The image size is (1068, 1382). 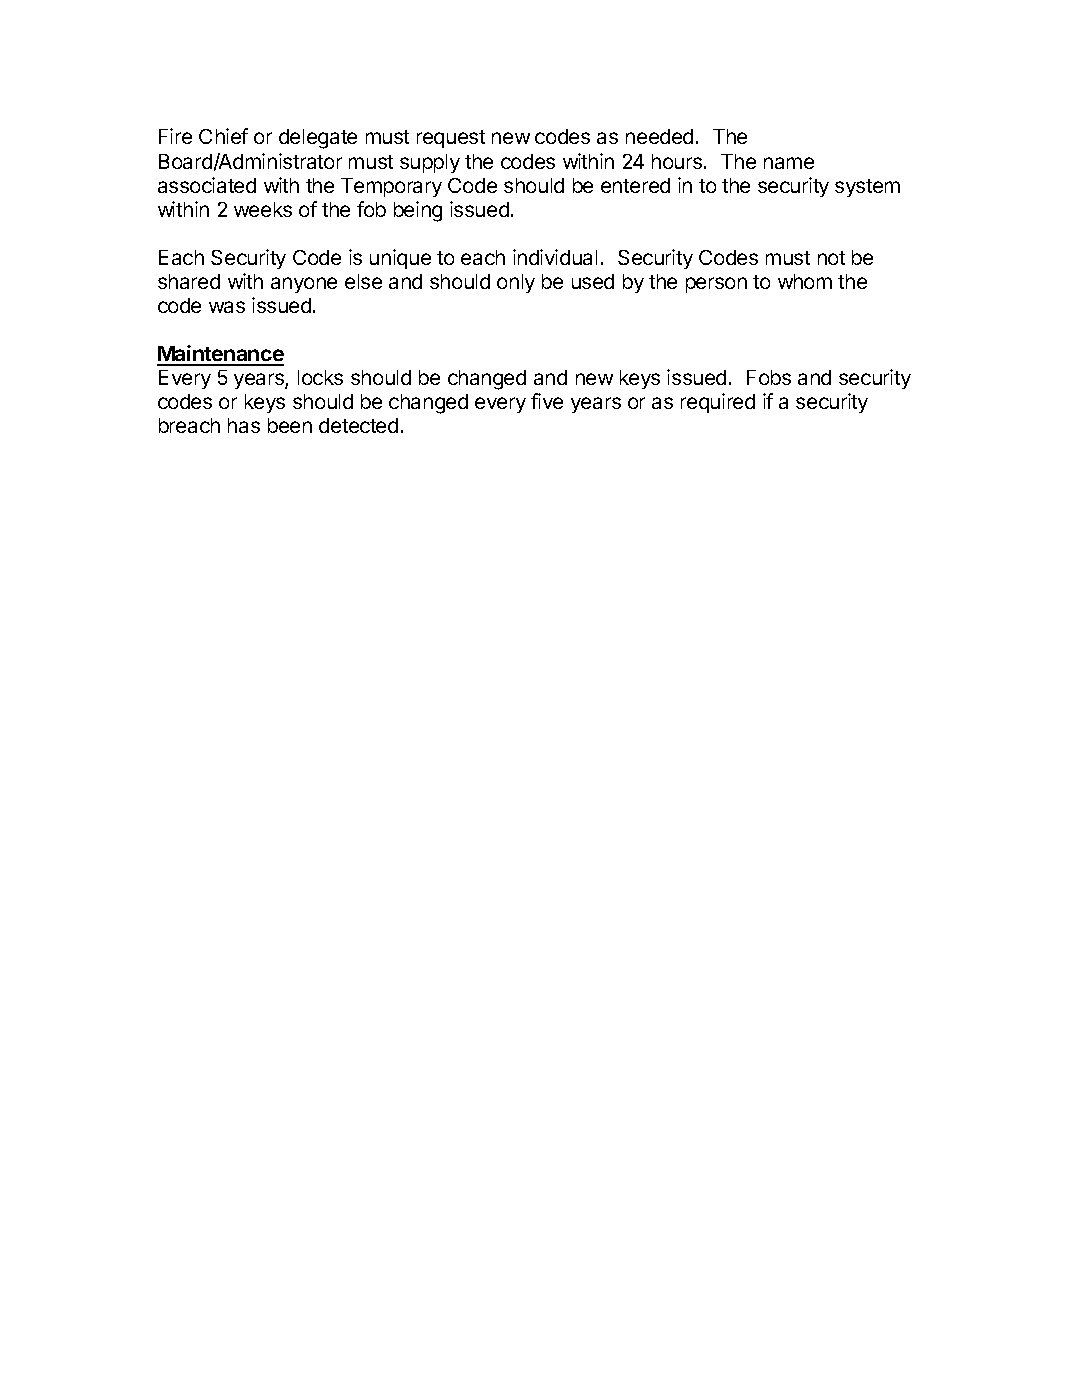 I want to click on request, so click(x=451, y=139).
